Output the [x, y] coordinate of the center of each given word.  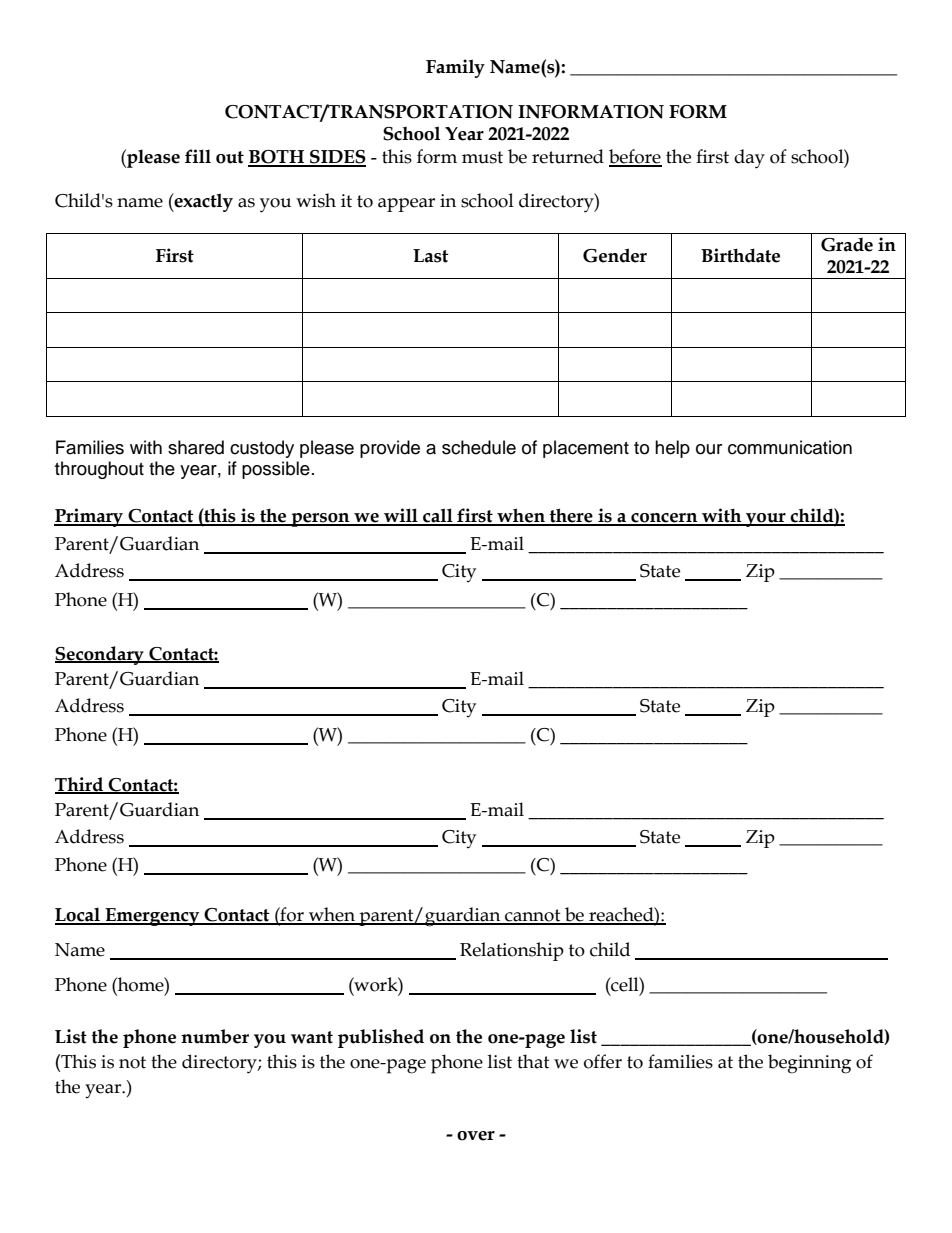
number [215, 1036]
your [766, 520]
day [749, 159]
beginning [809, 1064]
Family [455, 68]
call [438, 516]
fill [198, 156]
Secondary [100, 655]
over [476, 1136]
